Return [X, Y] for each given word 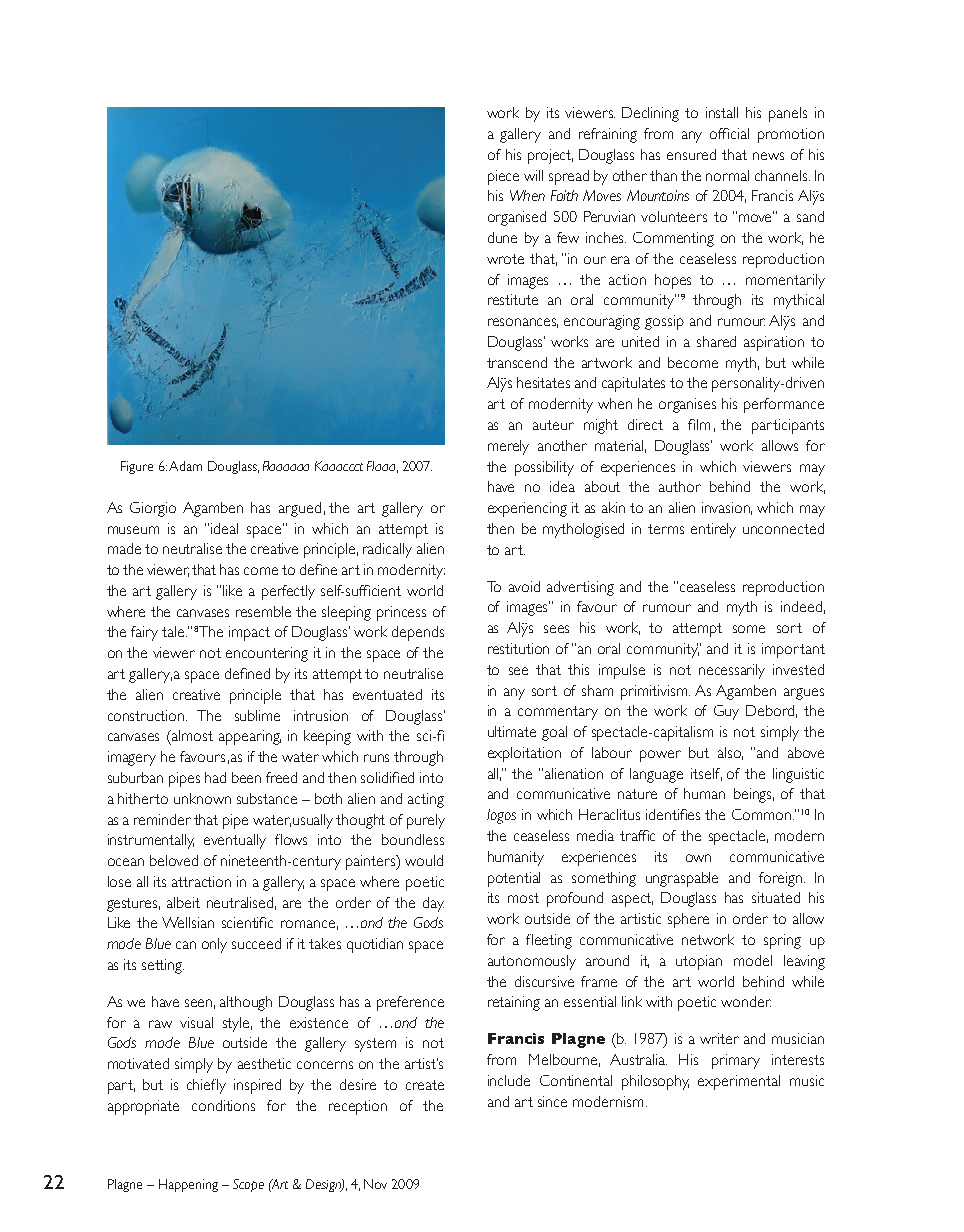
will [533, 175]
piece [503, 177]
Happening [188, 1185]
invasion [727, 508]
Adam [185, 466]
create [425, 1085]
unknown [202, 798]
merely [508, 447]
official [729, 133]
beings [754, 795]
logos [501, 816]
